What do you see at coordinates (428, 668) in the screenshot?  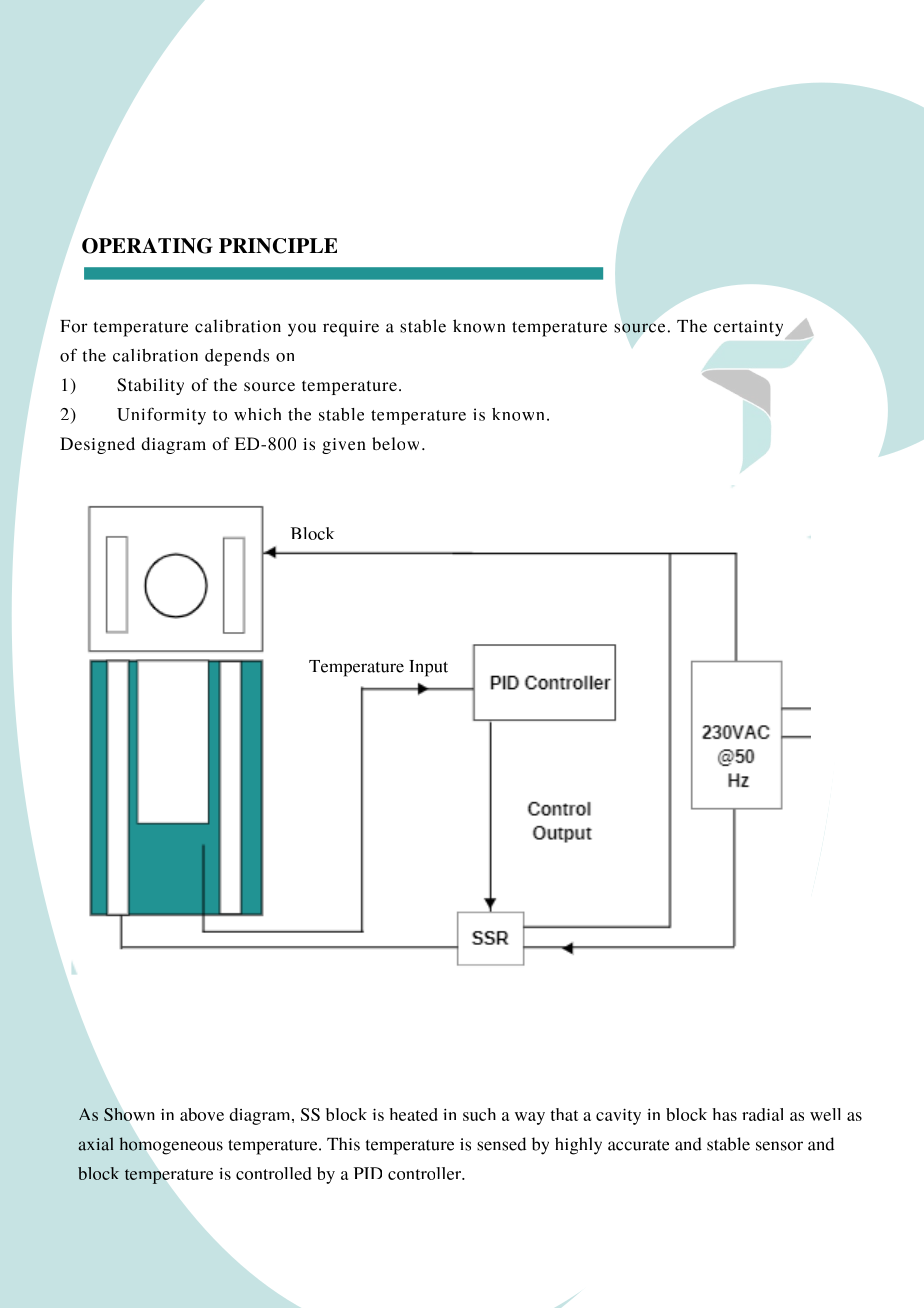 I see `Input` at bounding box center [428, 668].
